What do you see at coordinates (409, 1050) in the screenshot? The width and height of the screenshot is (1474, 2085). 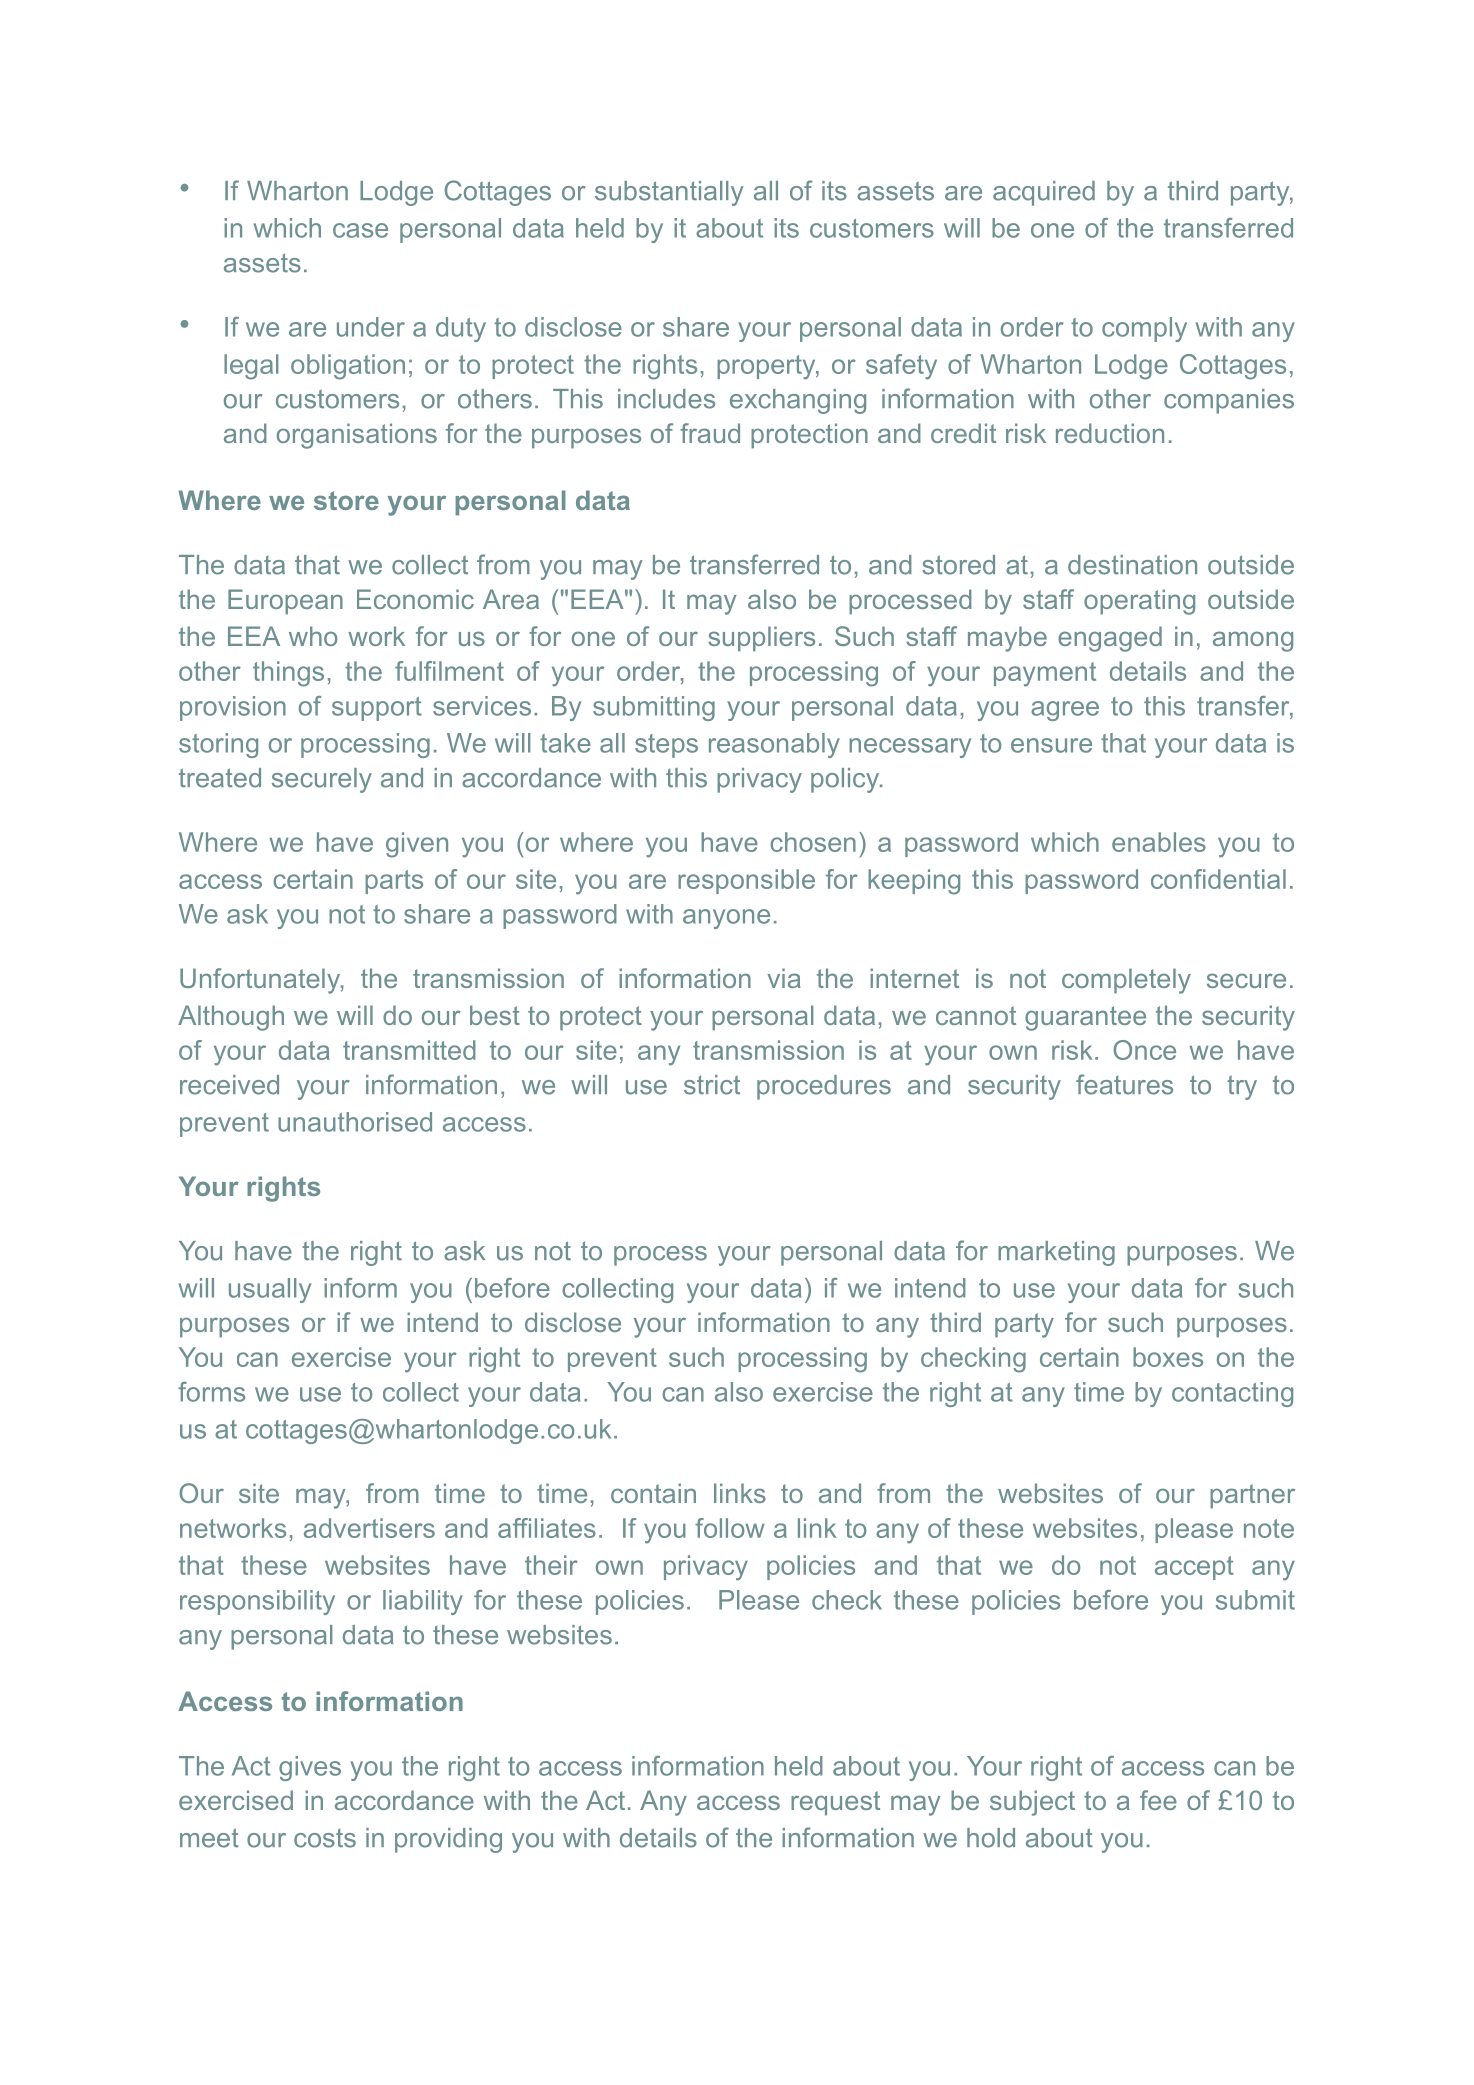 I see `transmitted` at bounding box center [409, 1050].
